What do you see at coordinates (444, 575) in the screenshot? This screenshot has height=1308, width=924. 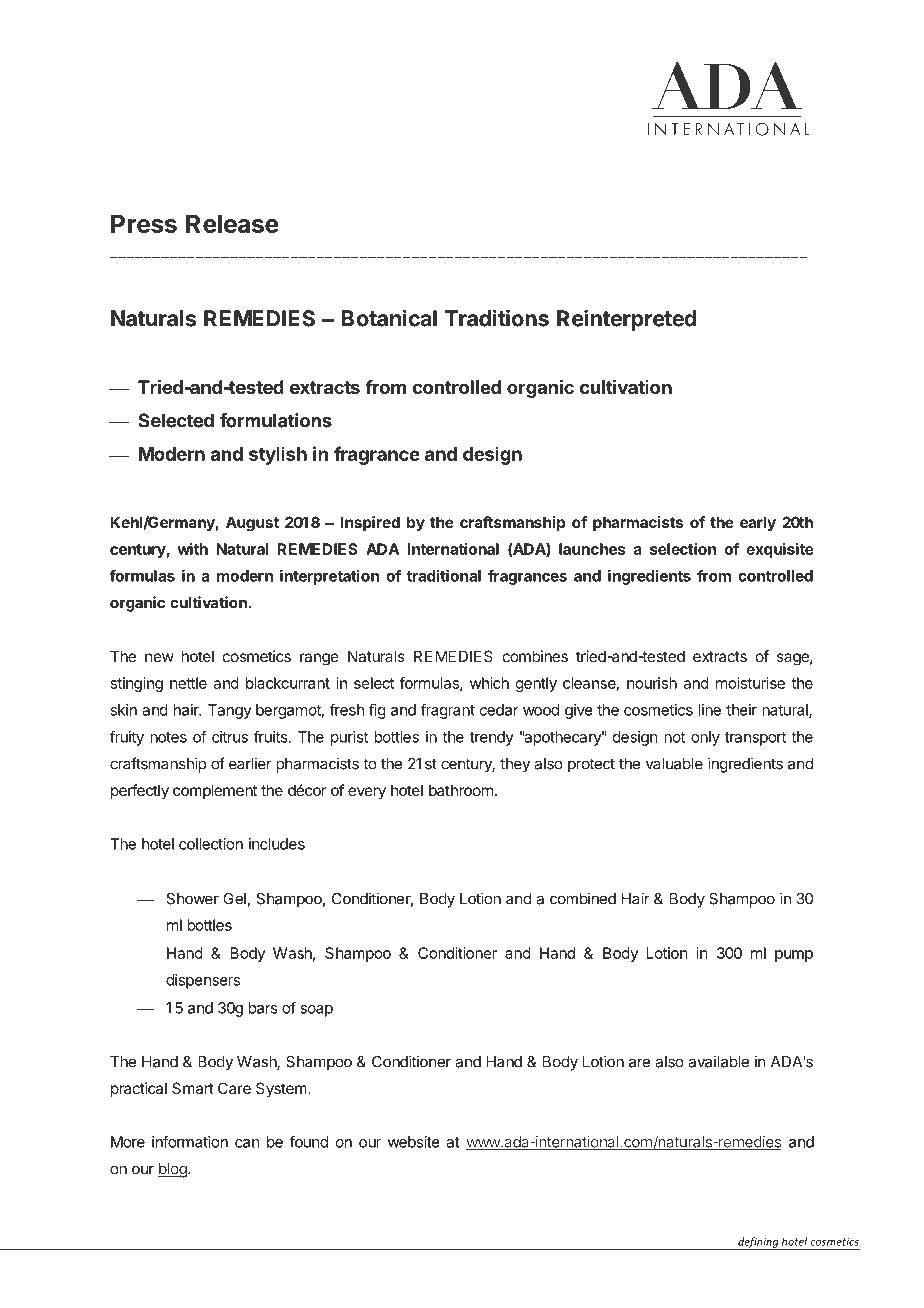 I see `traditional` at bounding box center [444, 575].
